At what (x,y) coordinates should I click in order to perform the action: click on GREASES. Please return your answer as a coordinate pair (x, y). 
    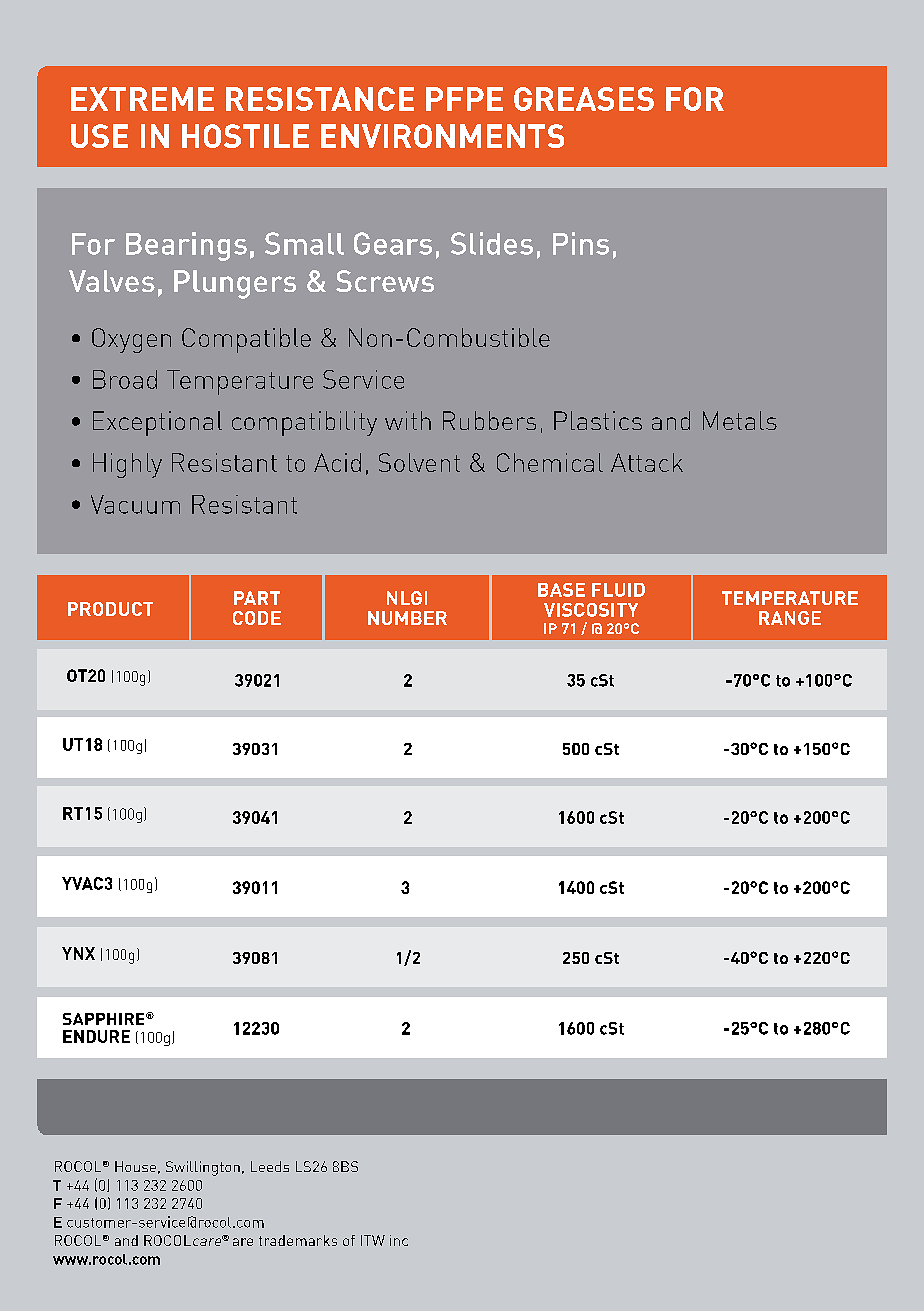
    Looking at the image, I should click on (584, 99).
